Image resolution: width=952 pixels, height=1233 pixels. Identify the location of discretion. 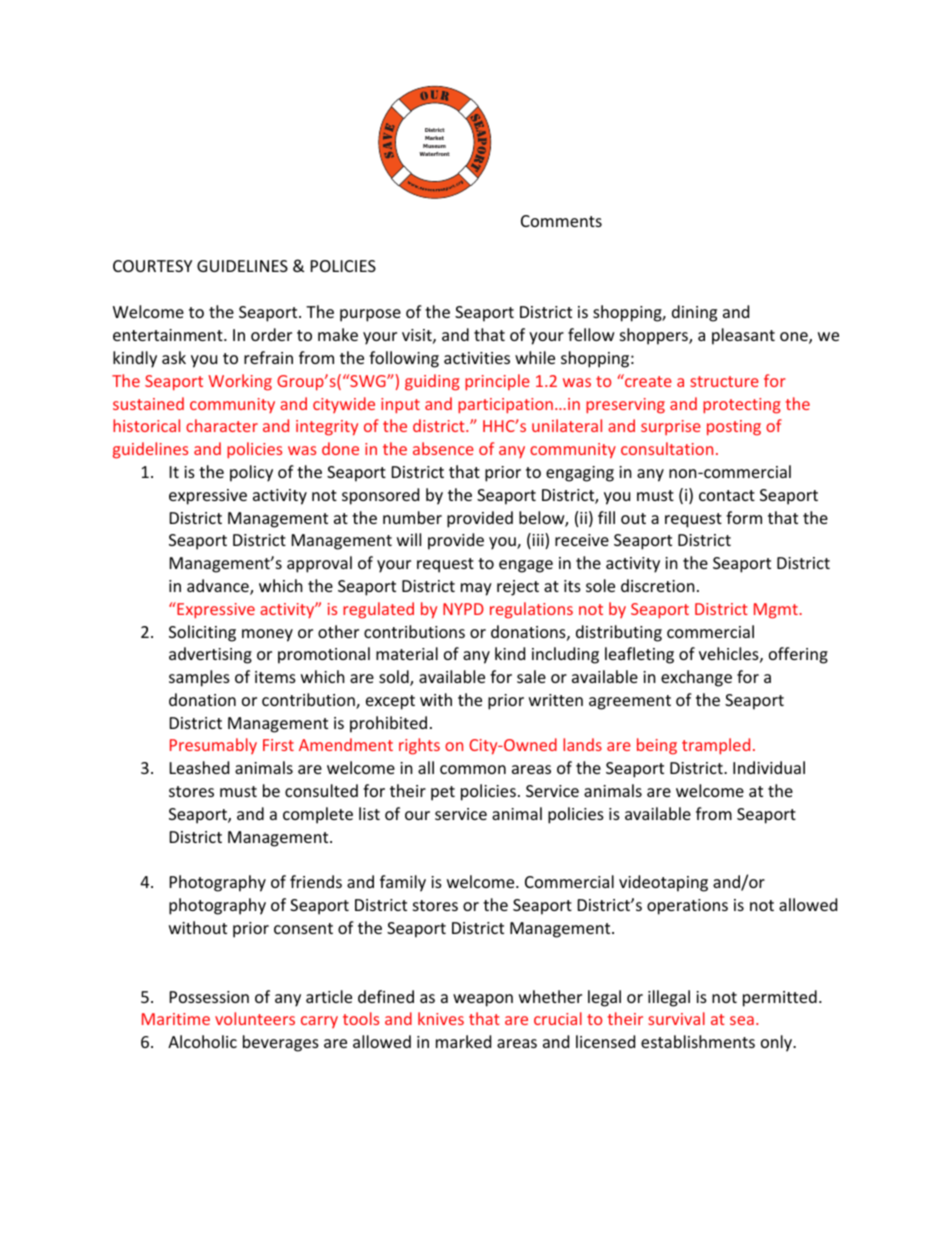
(658, 585).
